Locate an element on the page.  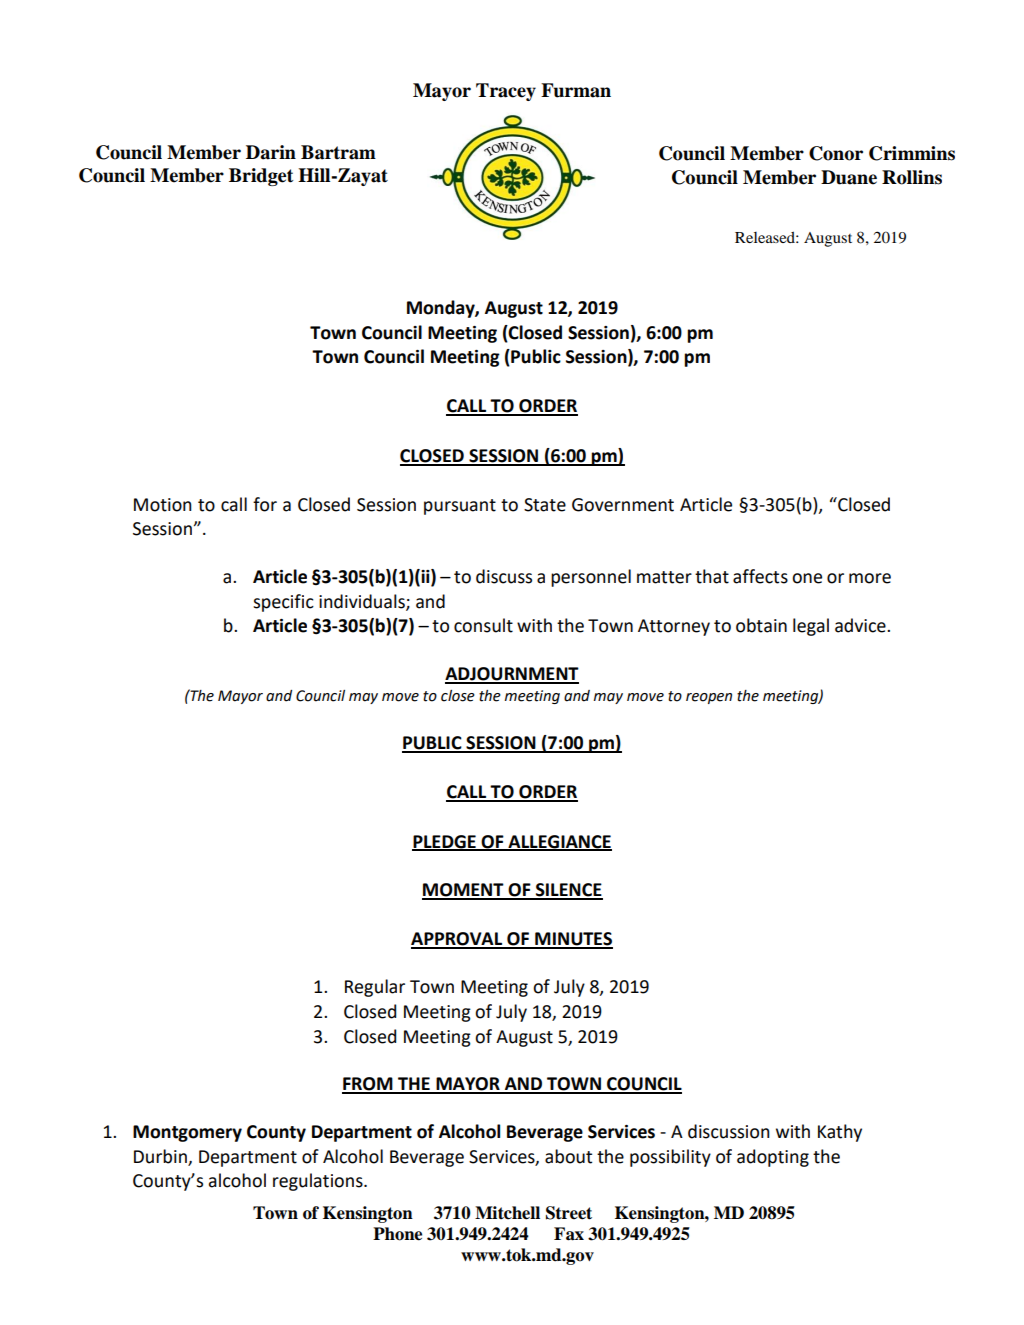
for is located at coordinates (265, 504).
